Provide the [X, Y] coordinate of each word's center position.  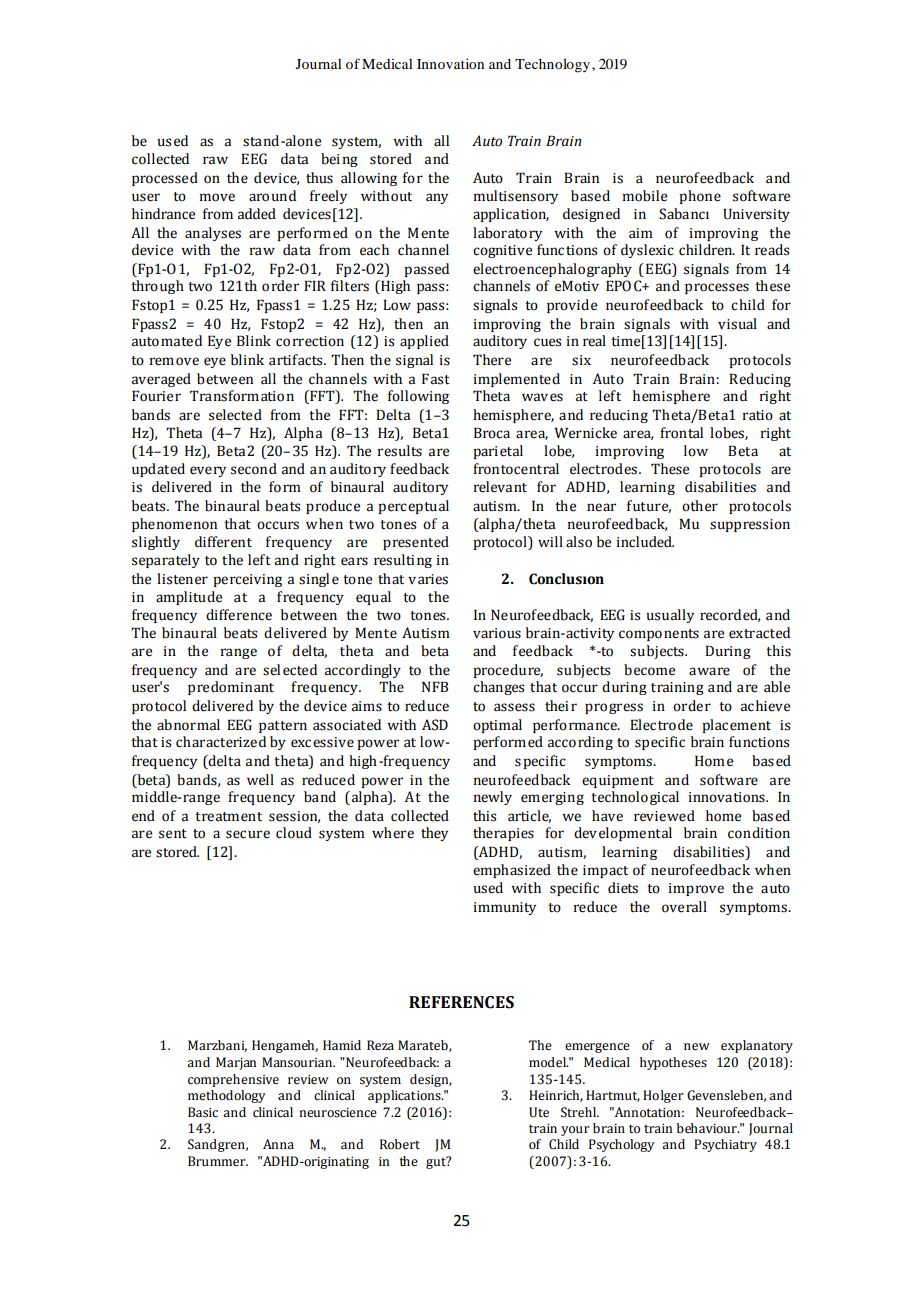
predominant [231, 688]
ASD [435, 725]
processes [717, 288]
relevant [500, 487]
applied [424, 342]
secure [248, 834]
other [700, 506]
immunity [505, 908]
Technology [554, 65]
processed [165, 179]
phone [700, 197]
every [208, 471]
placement [736, 726]
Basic [203, 1112]
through [157, 287]
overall [684, 907]
